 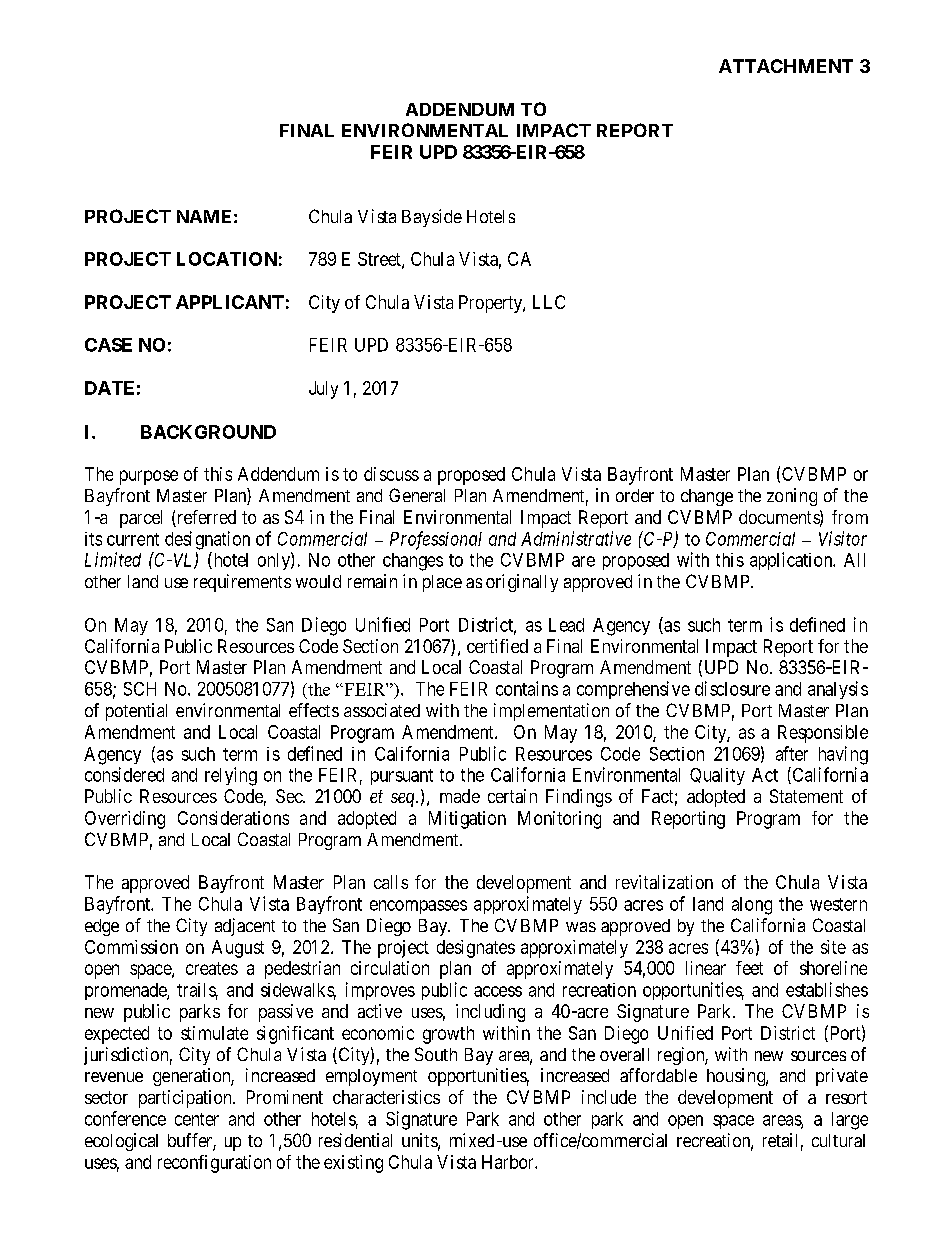 What do you see at coordinates (227, 259) in the document?
I see `LOCATION` at bounding box center [227, 259].
